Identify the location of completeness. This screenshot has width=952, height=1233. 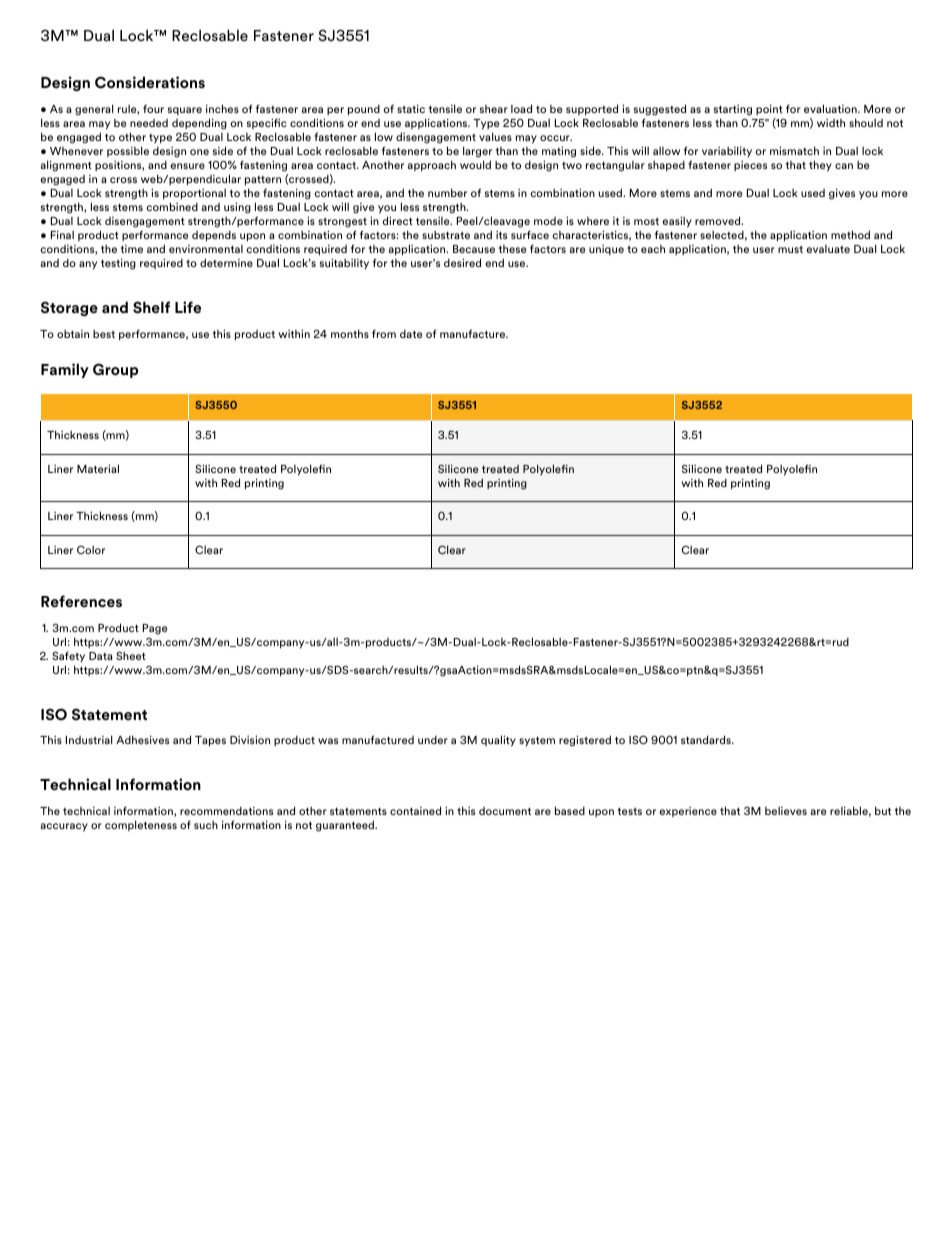
(141, 825).
